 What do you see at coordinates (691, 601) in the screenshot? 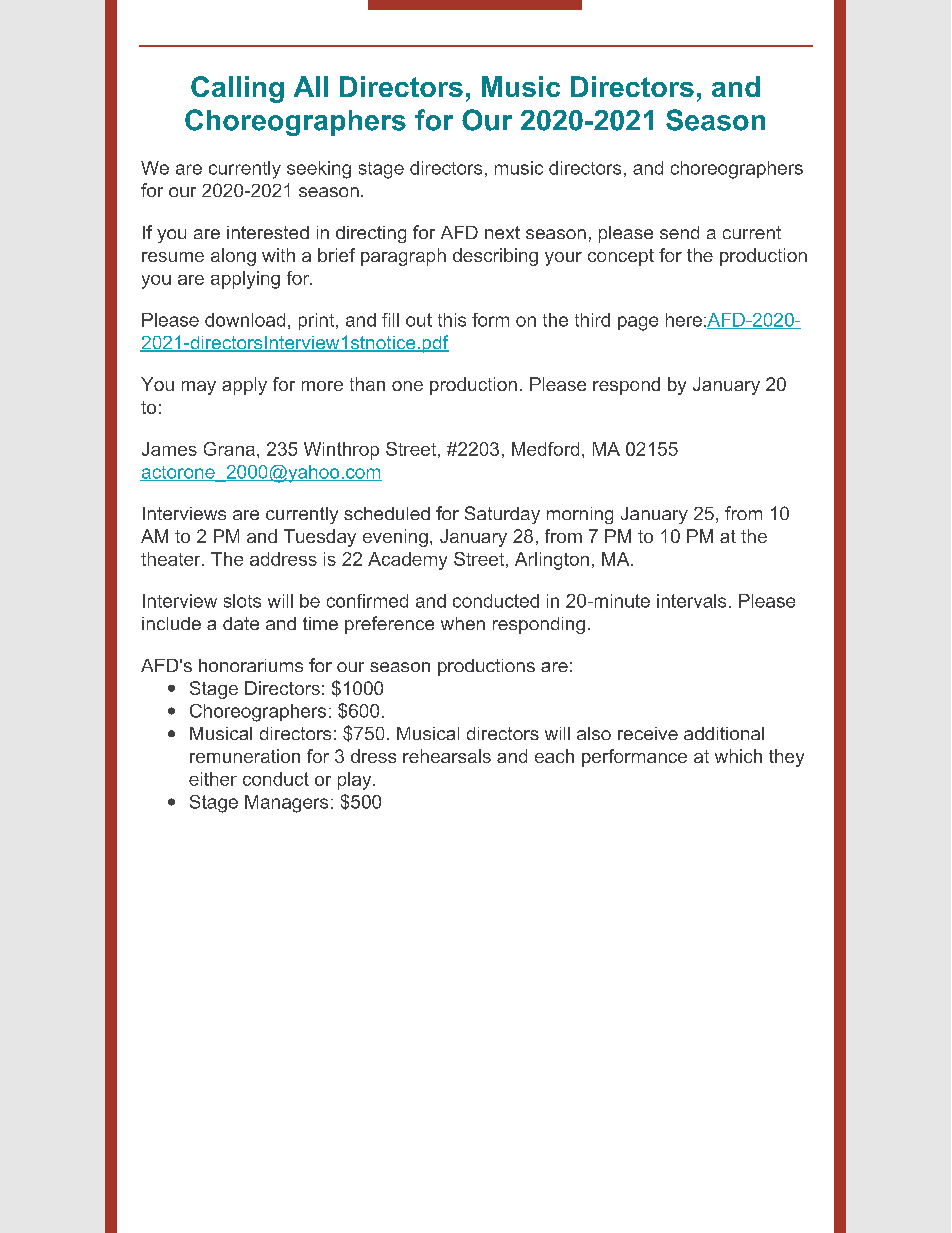
I see `intervals` at bounding box center [691, 601].
